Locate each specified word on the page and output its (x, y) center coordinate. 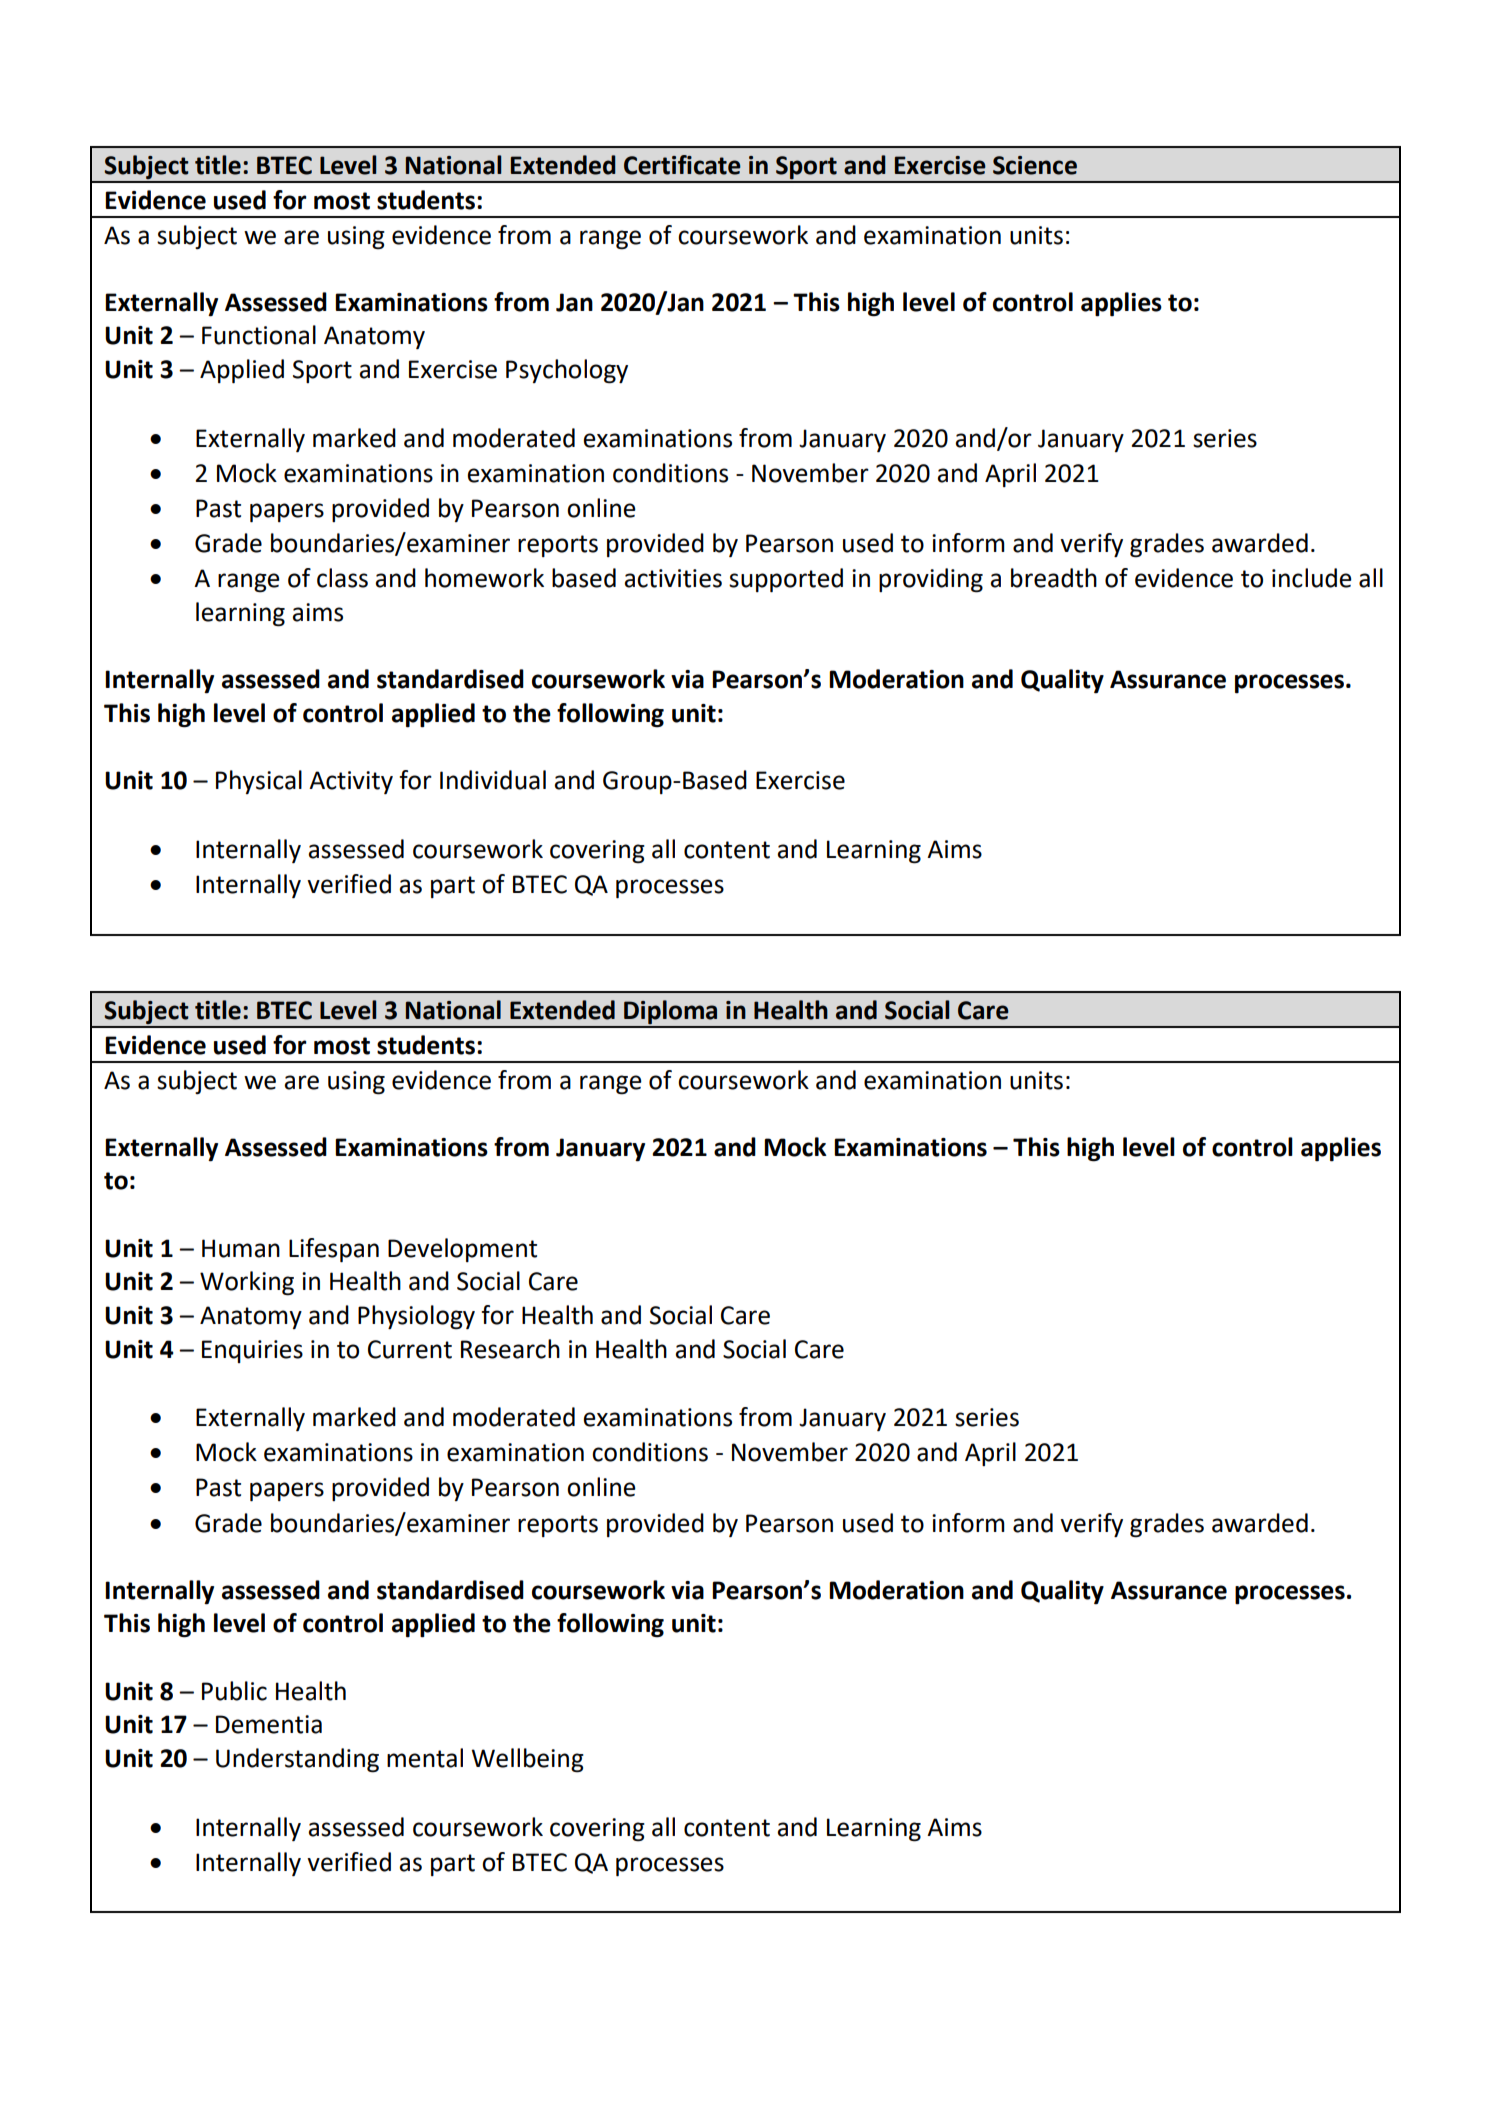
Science (1035, 165)
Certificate (682, 165)
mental (425, 1758)
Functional (259, 335)
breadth (1054, 578)
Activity (351, 782)
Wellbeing (527, 1760)
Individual (493, 780)
